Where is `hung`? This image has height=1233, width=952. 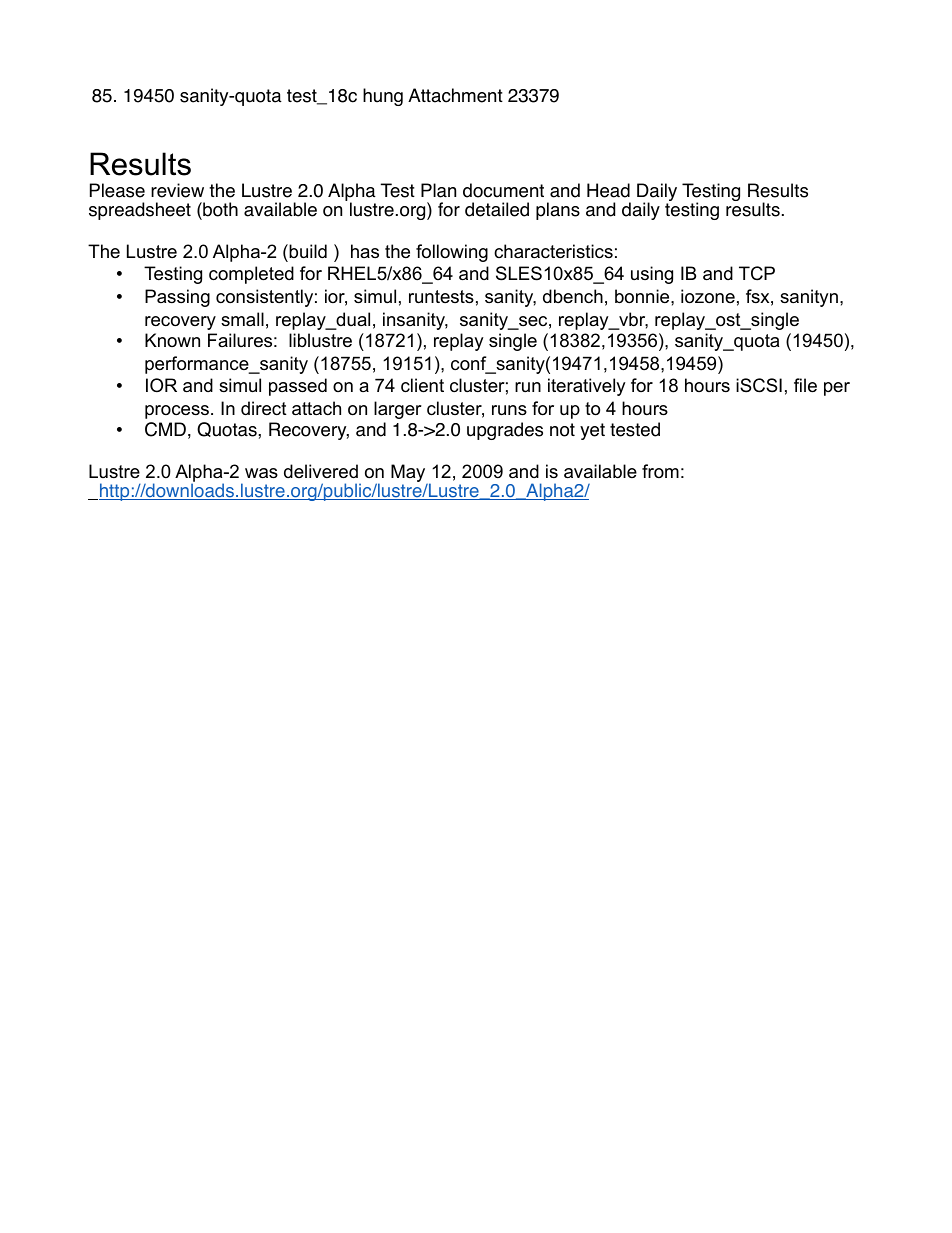
hung is located at coordinates (383, 97).
